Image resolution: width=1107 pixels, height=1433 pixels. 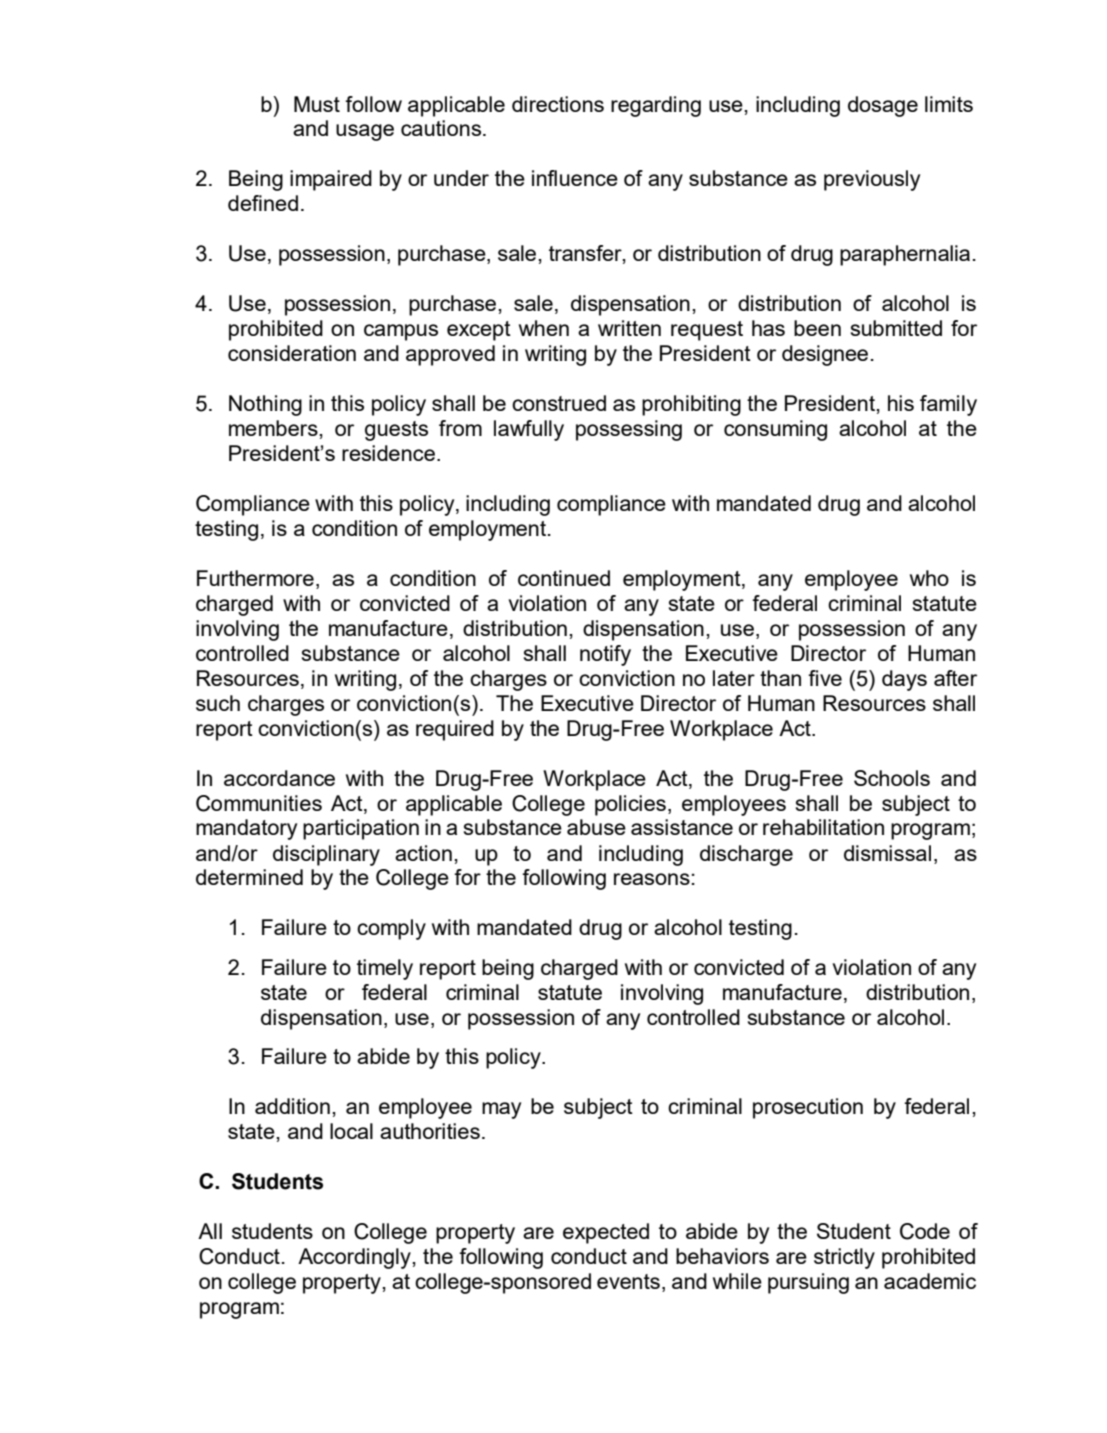 What do you see at coordinates (575, 178) in the document?
I see `influence` at bounding box center [575, 178].
